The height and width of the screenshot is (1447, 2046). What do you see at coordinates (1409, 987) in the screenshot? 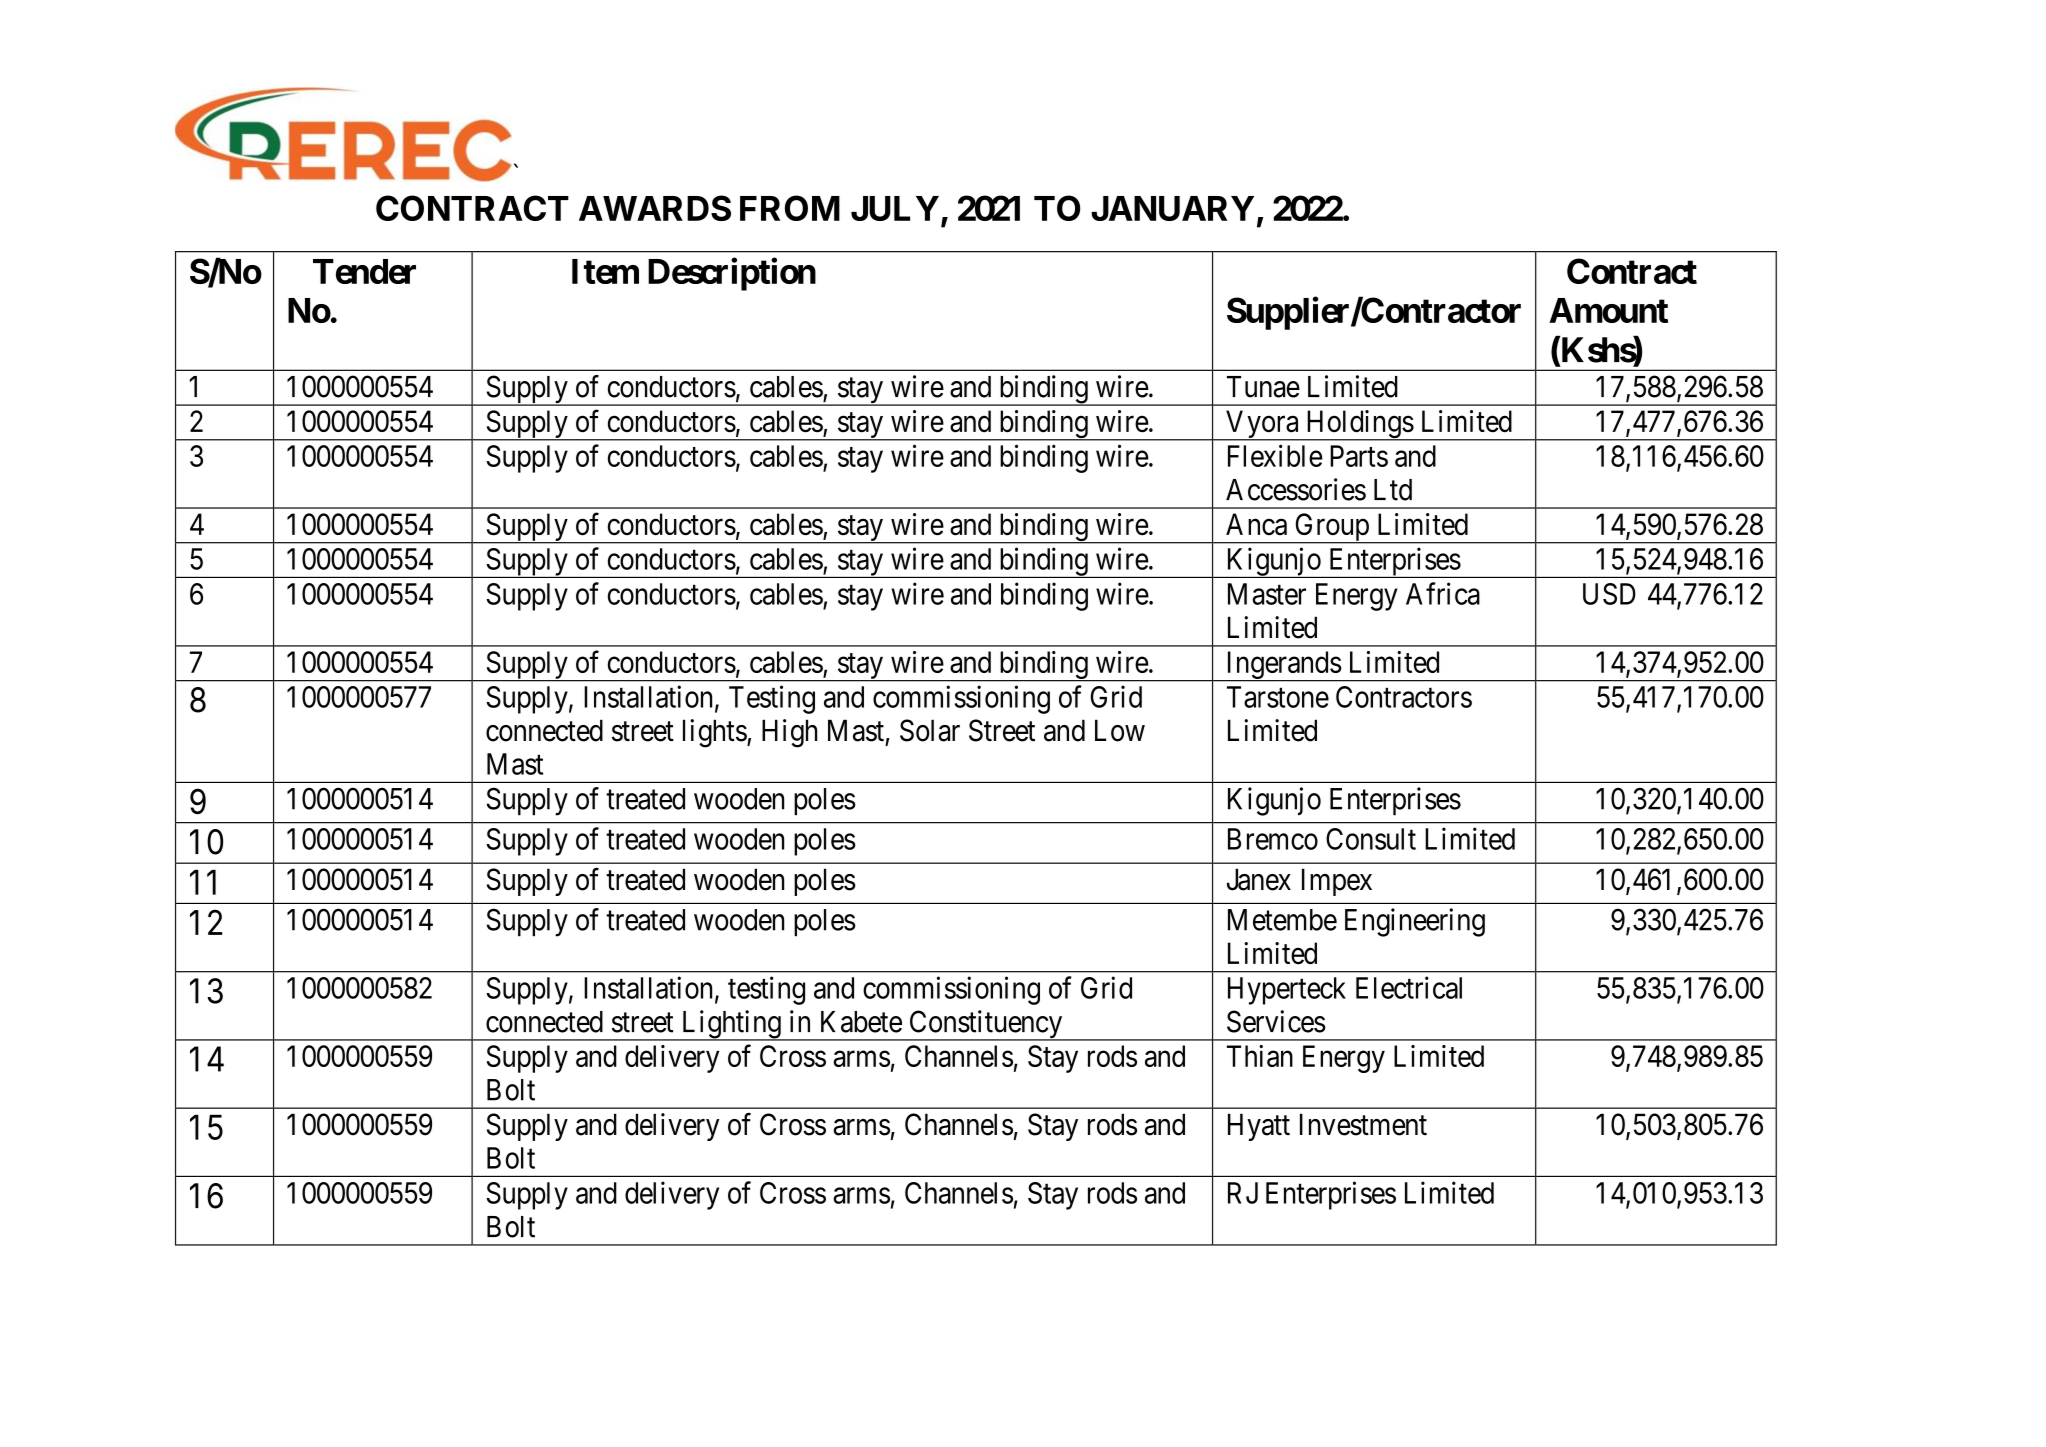
I see `Electrical` at bounding box center [1409, 987].
